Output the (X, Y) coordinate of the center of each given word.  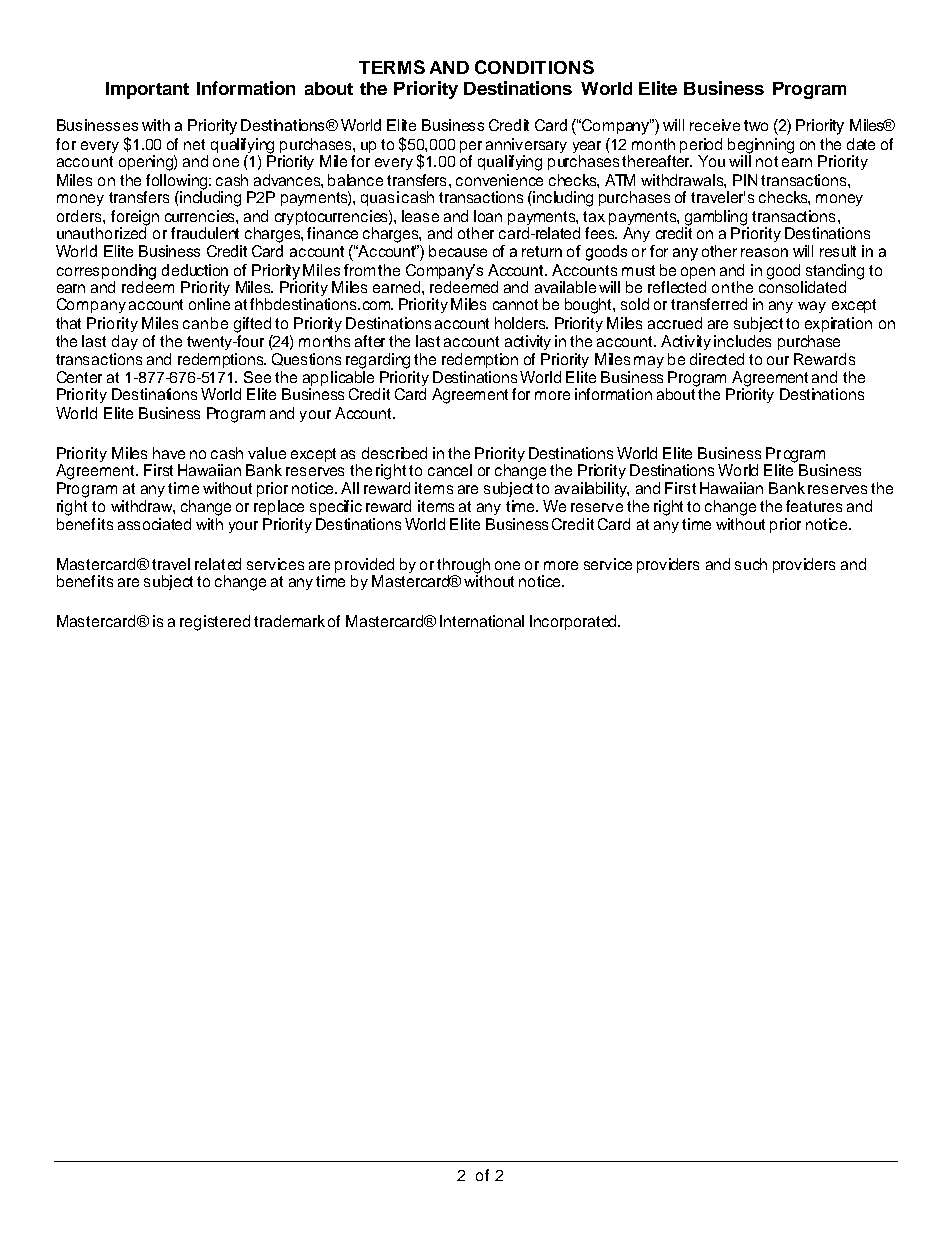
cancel (450, 470)
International (482, 621)
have (169, 453)
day (125, 342)
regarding (378, 361)
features (814, 506)
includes (742, 341)
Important (147, 90)
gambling (717, 219)
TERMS (392, 67)
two (756, 125)
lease (420, 216)
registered (215, 623)
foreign (135, 219)
